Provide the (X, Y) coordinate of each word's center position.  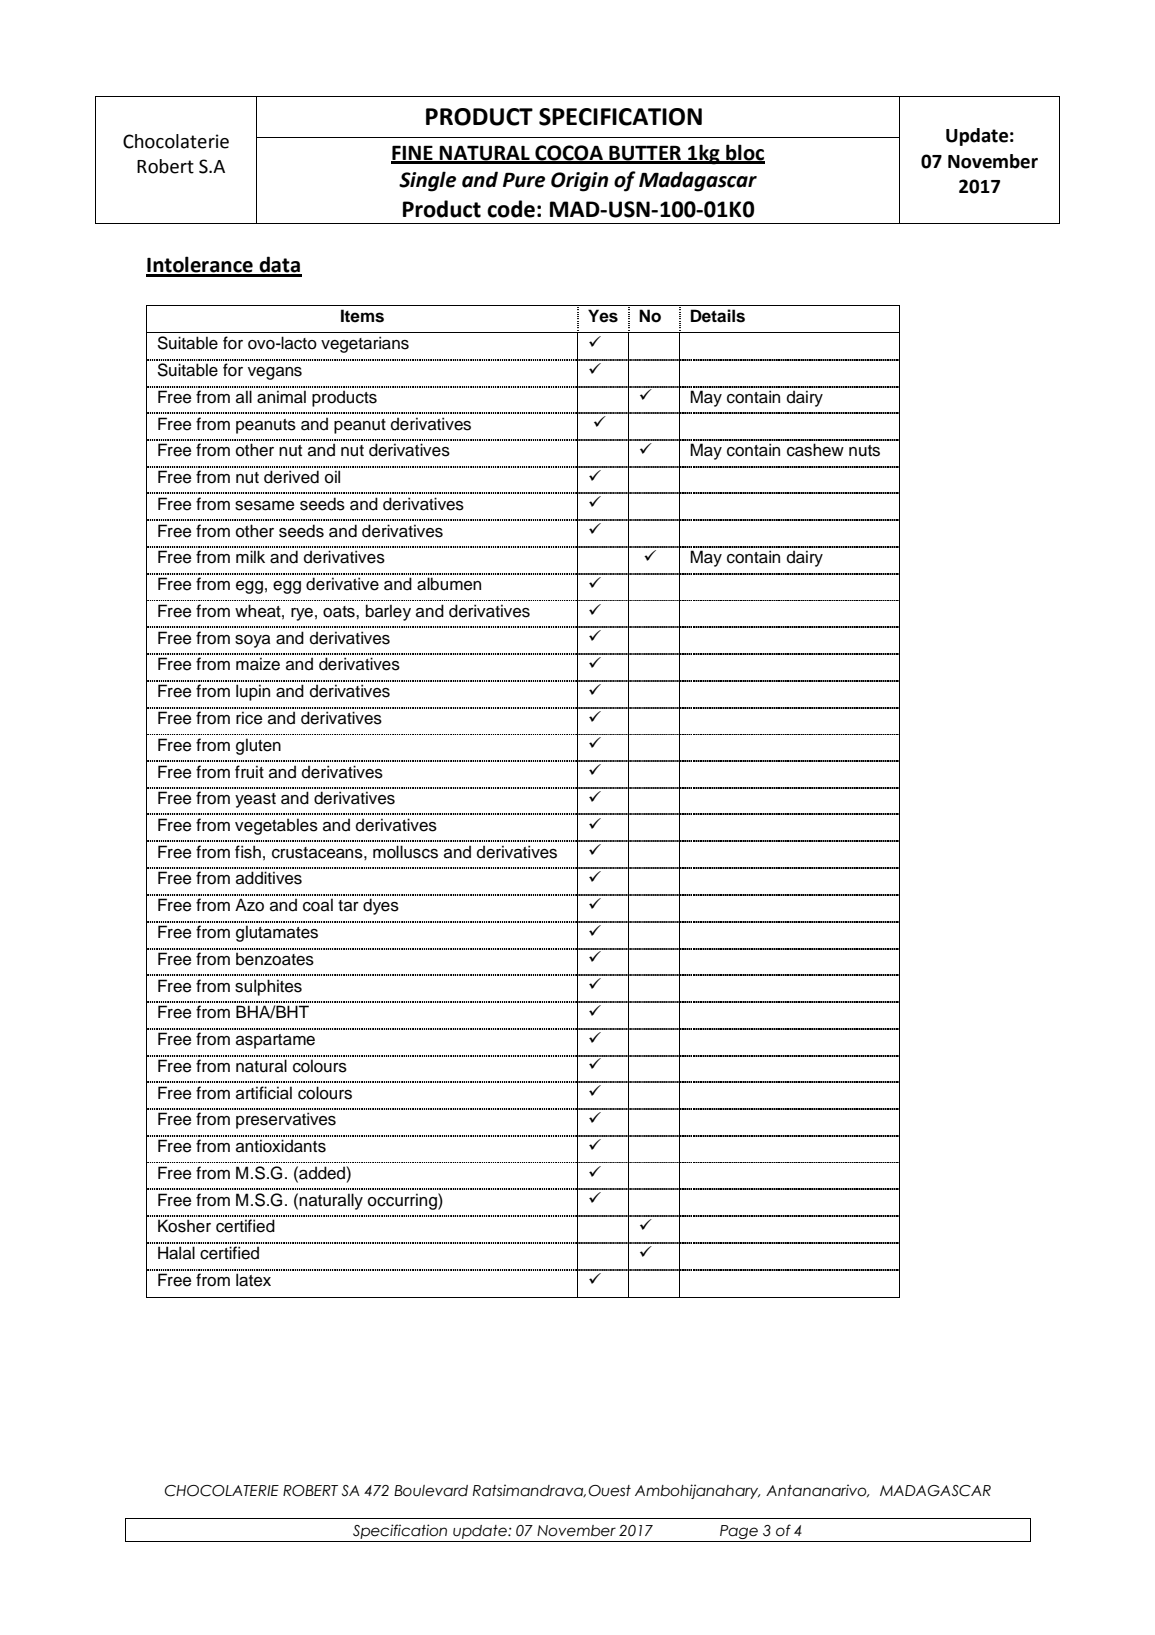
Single (427, 181)
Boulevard (431, 1491)
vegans (275, 373)
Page (739, 1532)
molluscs (405, 852)
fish (248, 852)
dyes (381, 906)
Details (718, 316)
